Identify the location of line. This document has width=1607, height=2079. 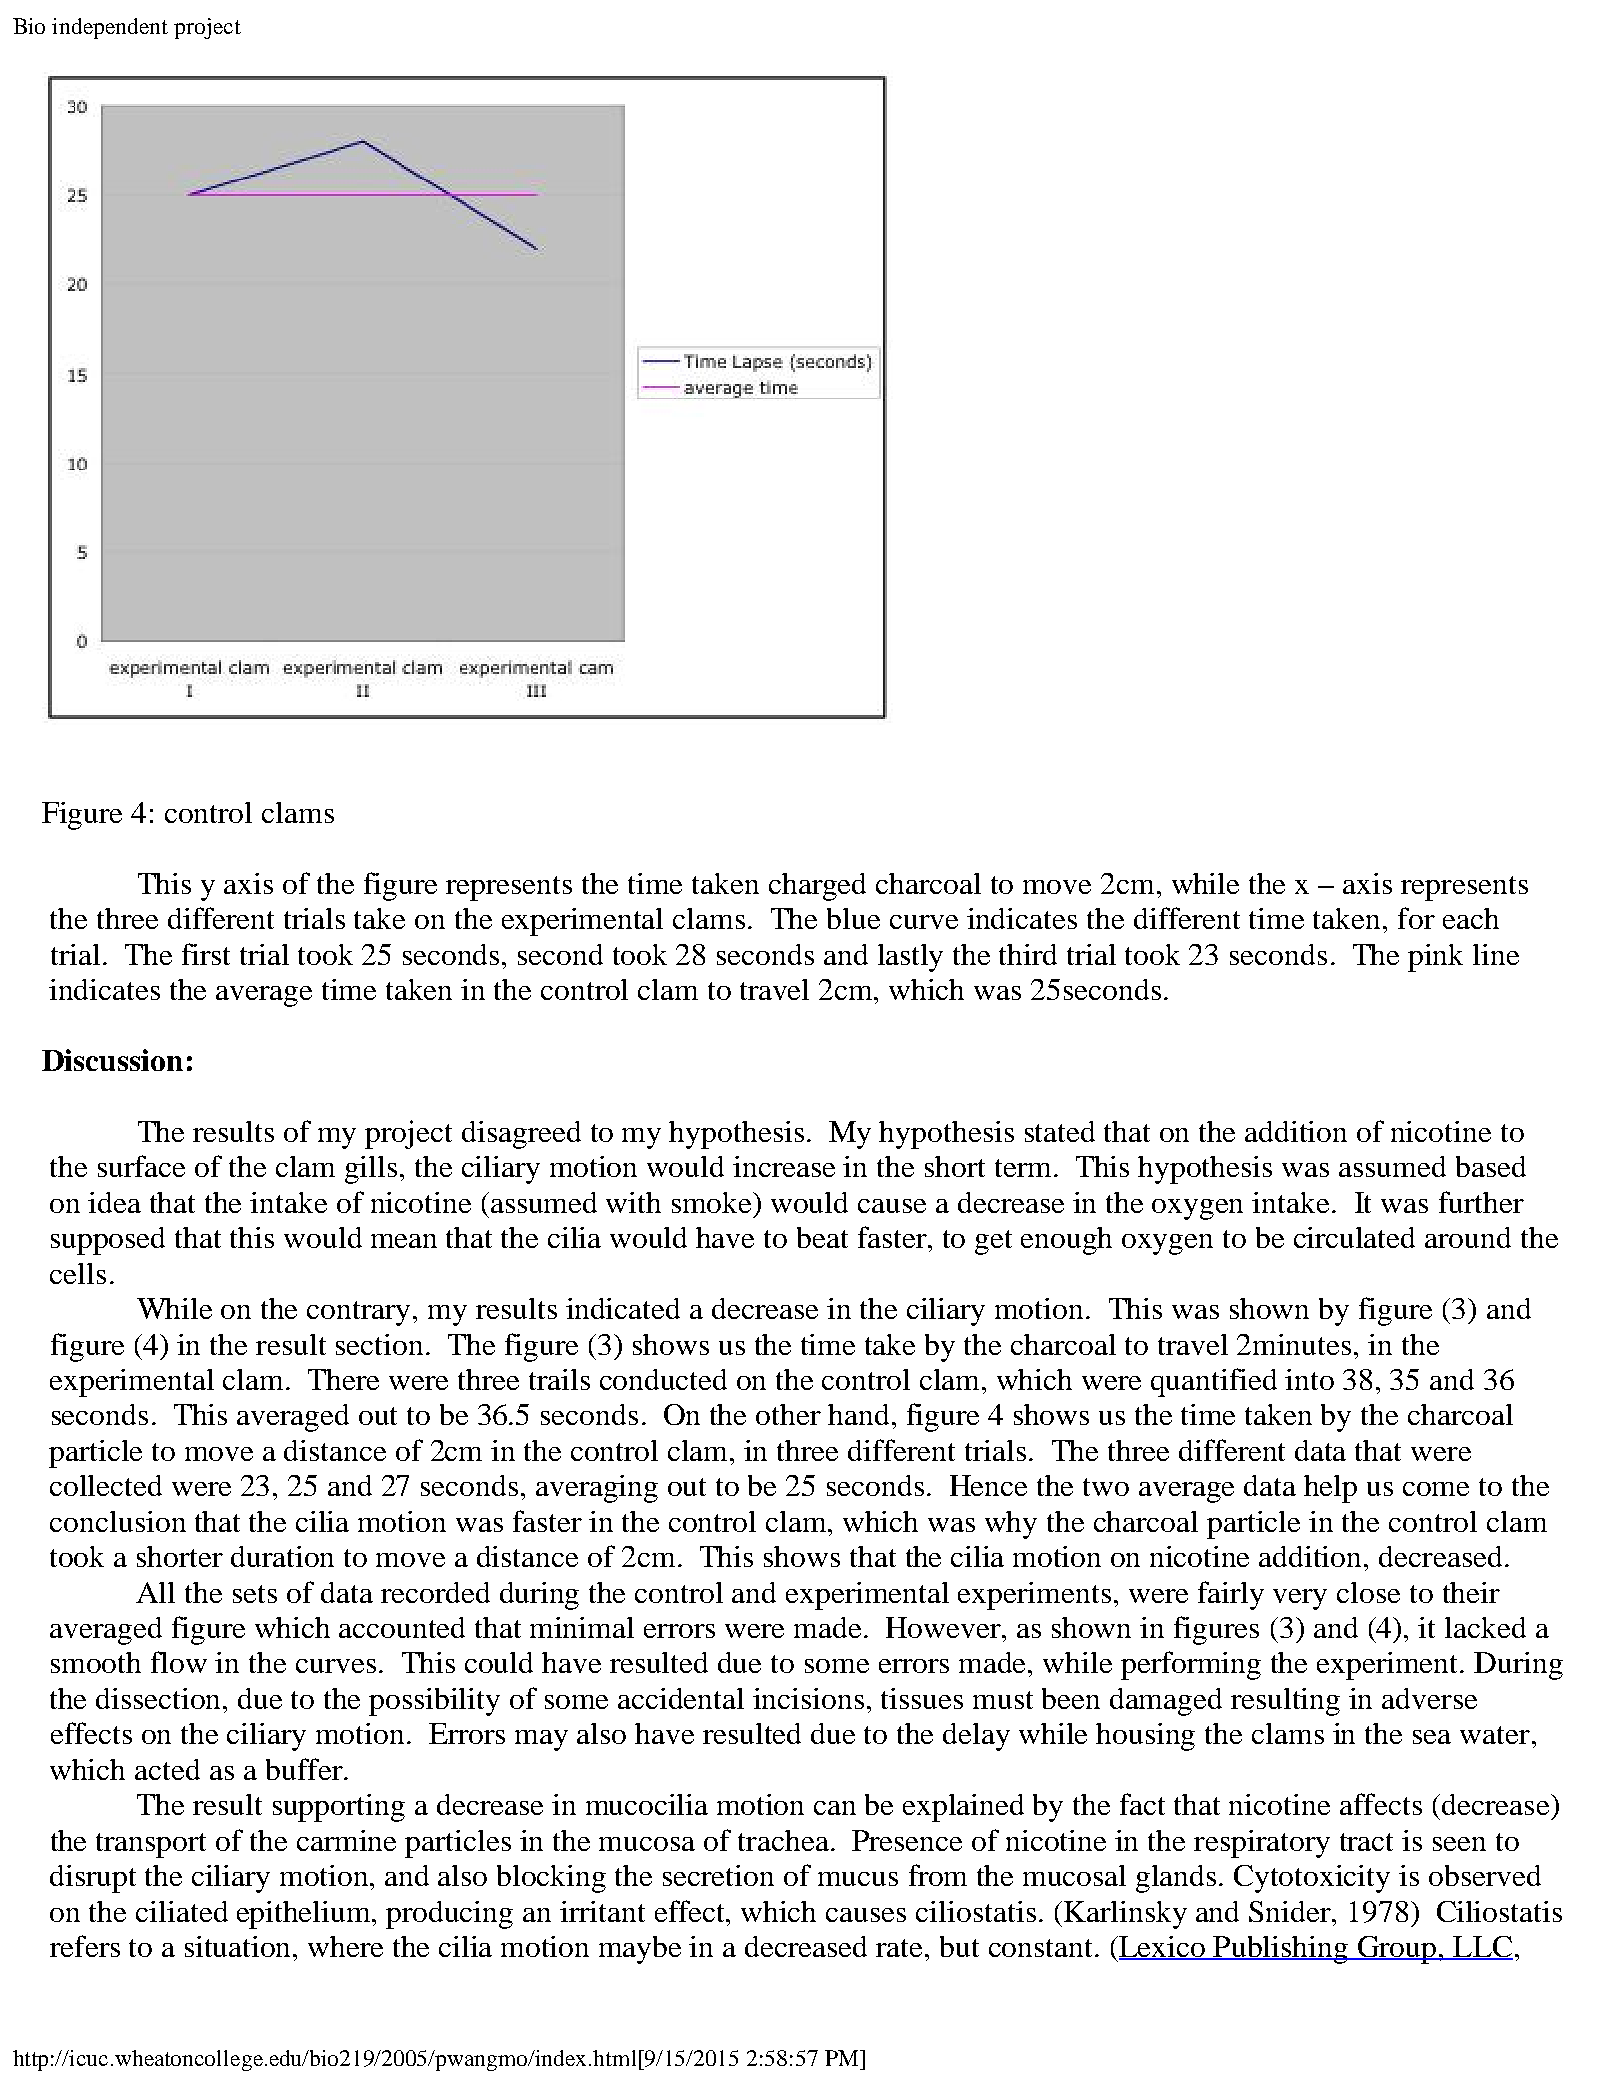
(1496, 954).
